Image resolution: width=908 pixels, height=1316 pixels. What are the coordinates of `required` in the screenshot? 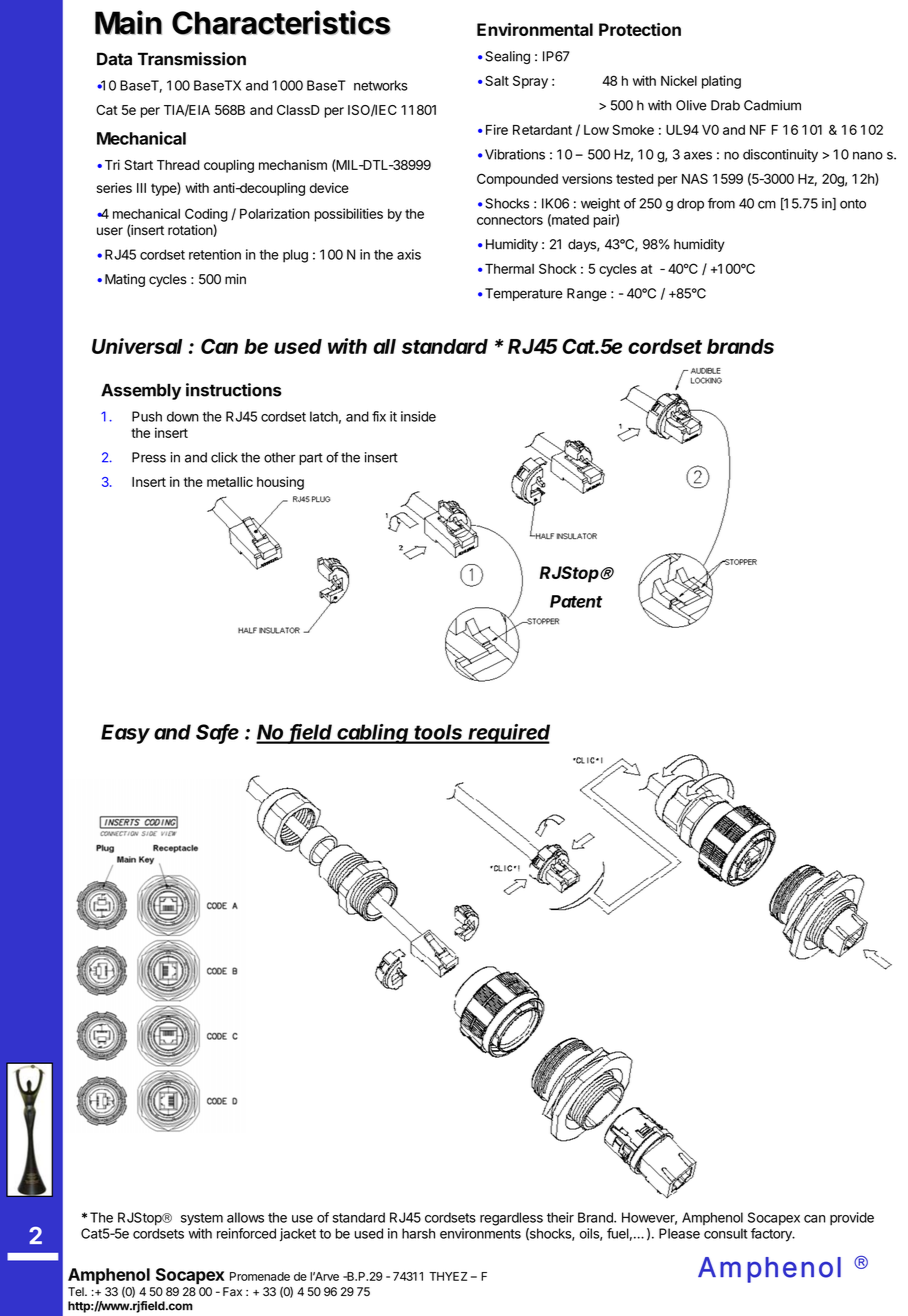 It's located at (508, 734).
